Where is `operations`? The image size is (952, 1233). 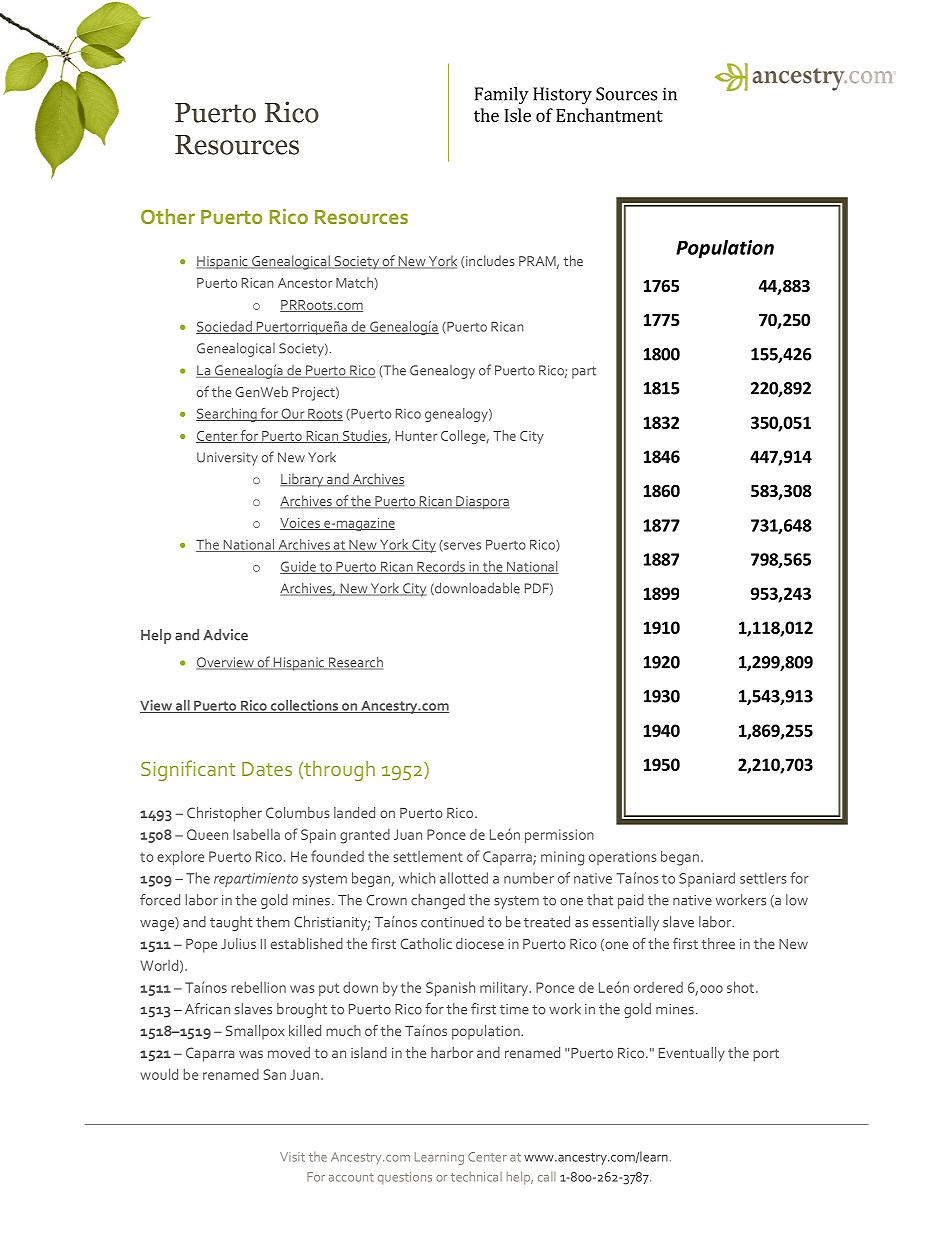
operations is located at coordinates (623, 858).
